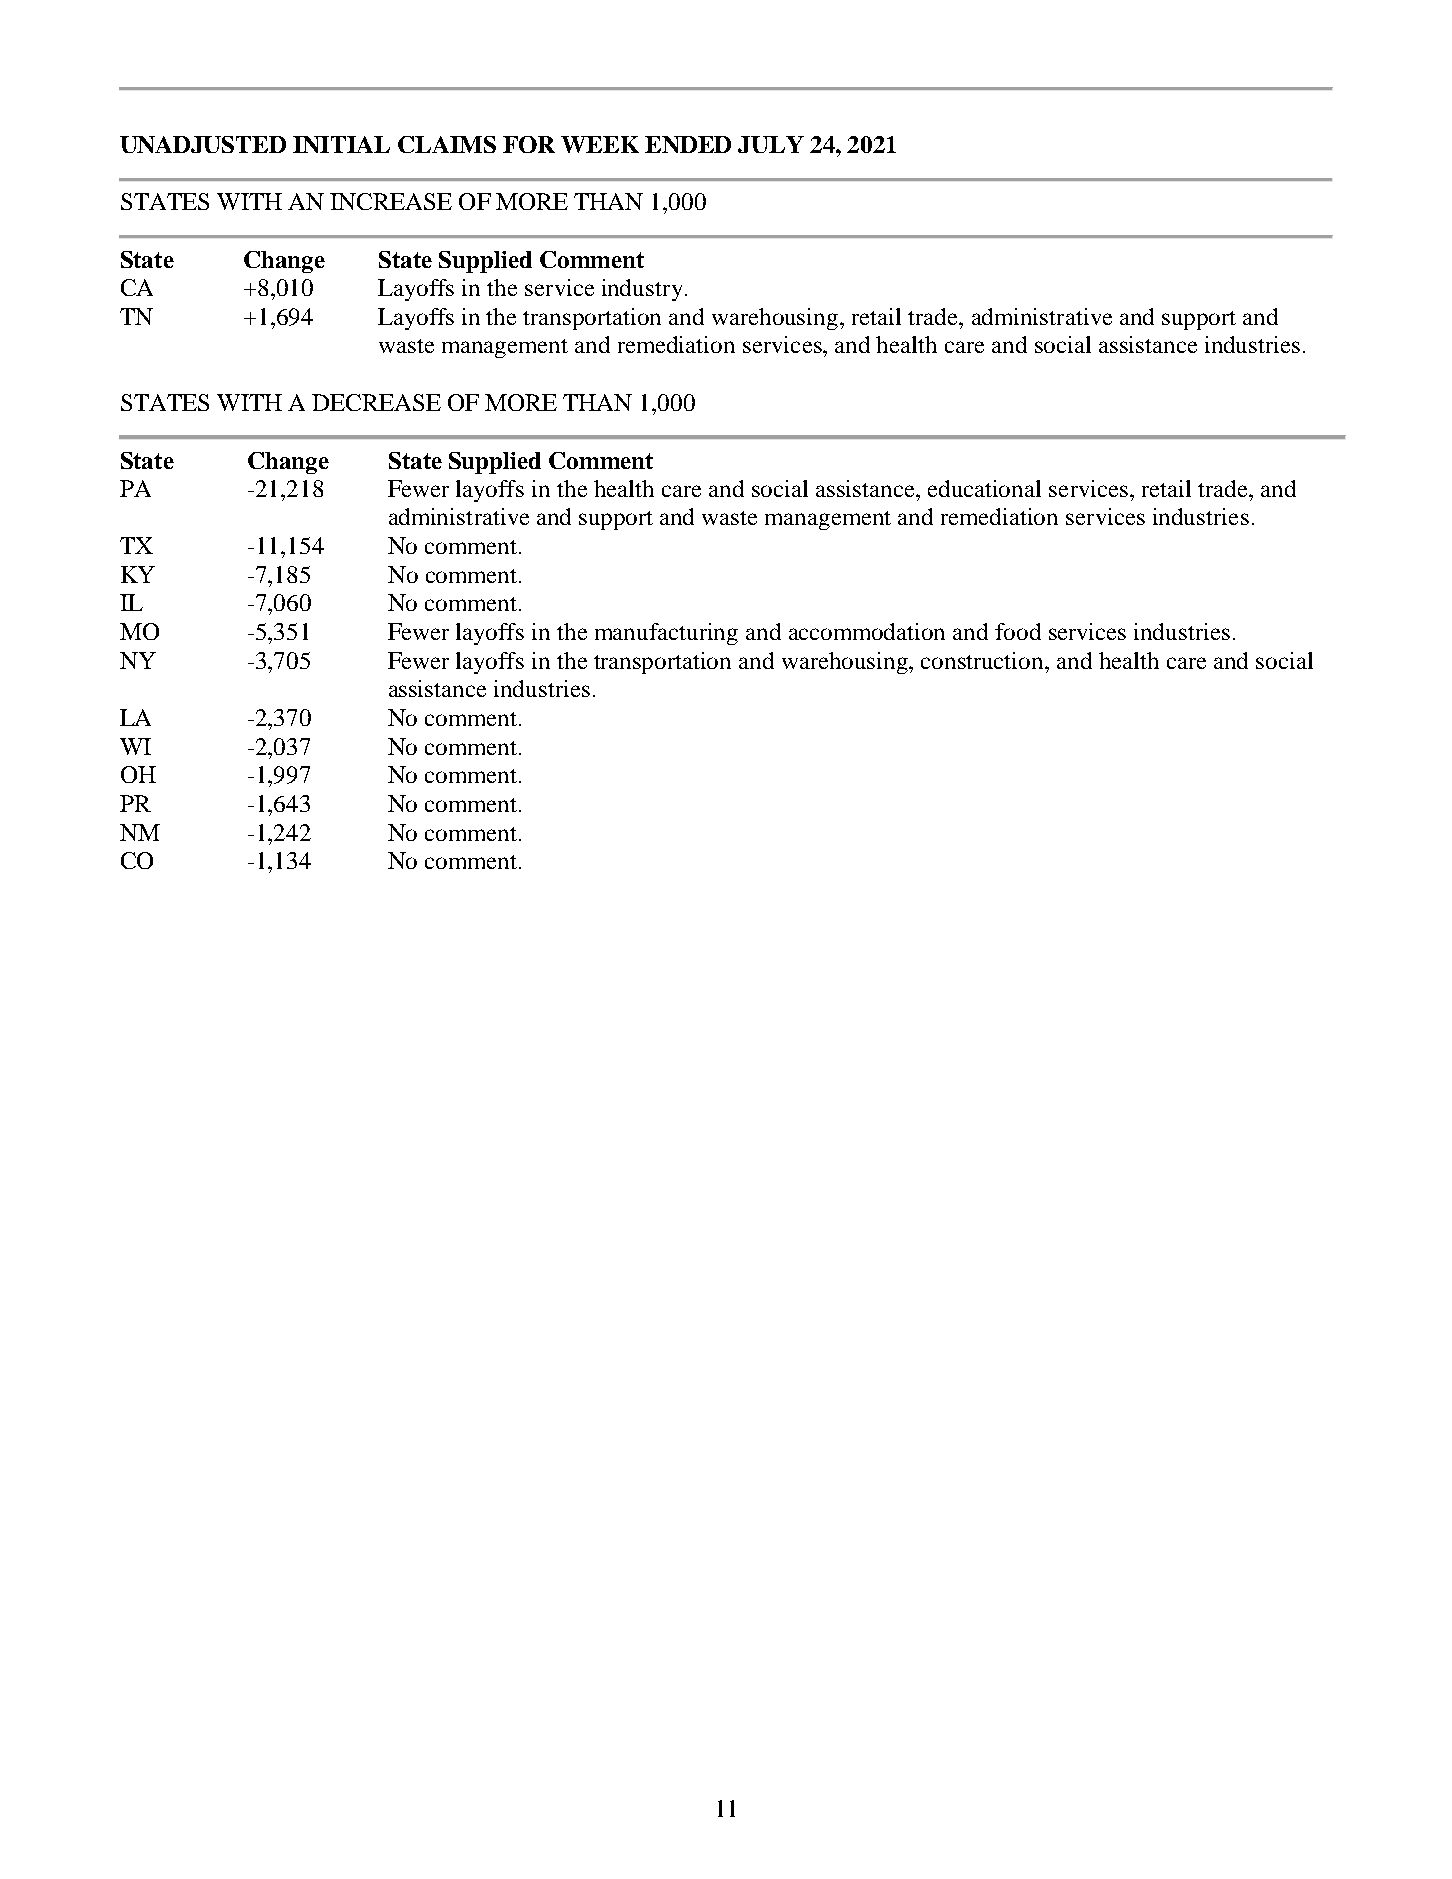  Describe the element at coordinates (642, 290) in the screenshot. I see `industry` at that location.
